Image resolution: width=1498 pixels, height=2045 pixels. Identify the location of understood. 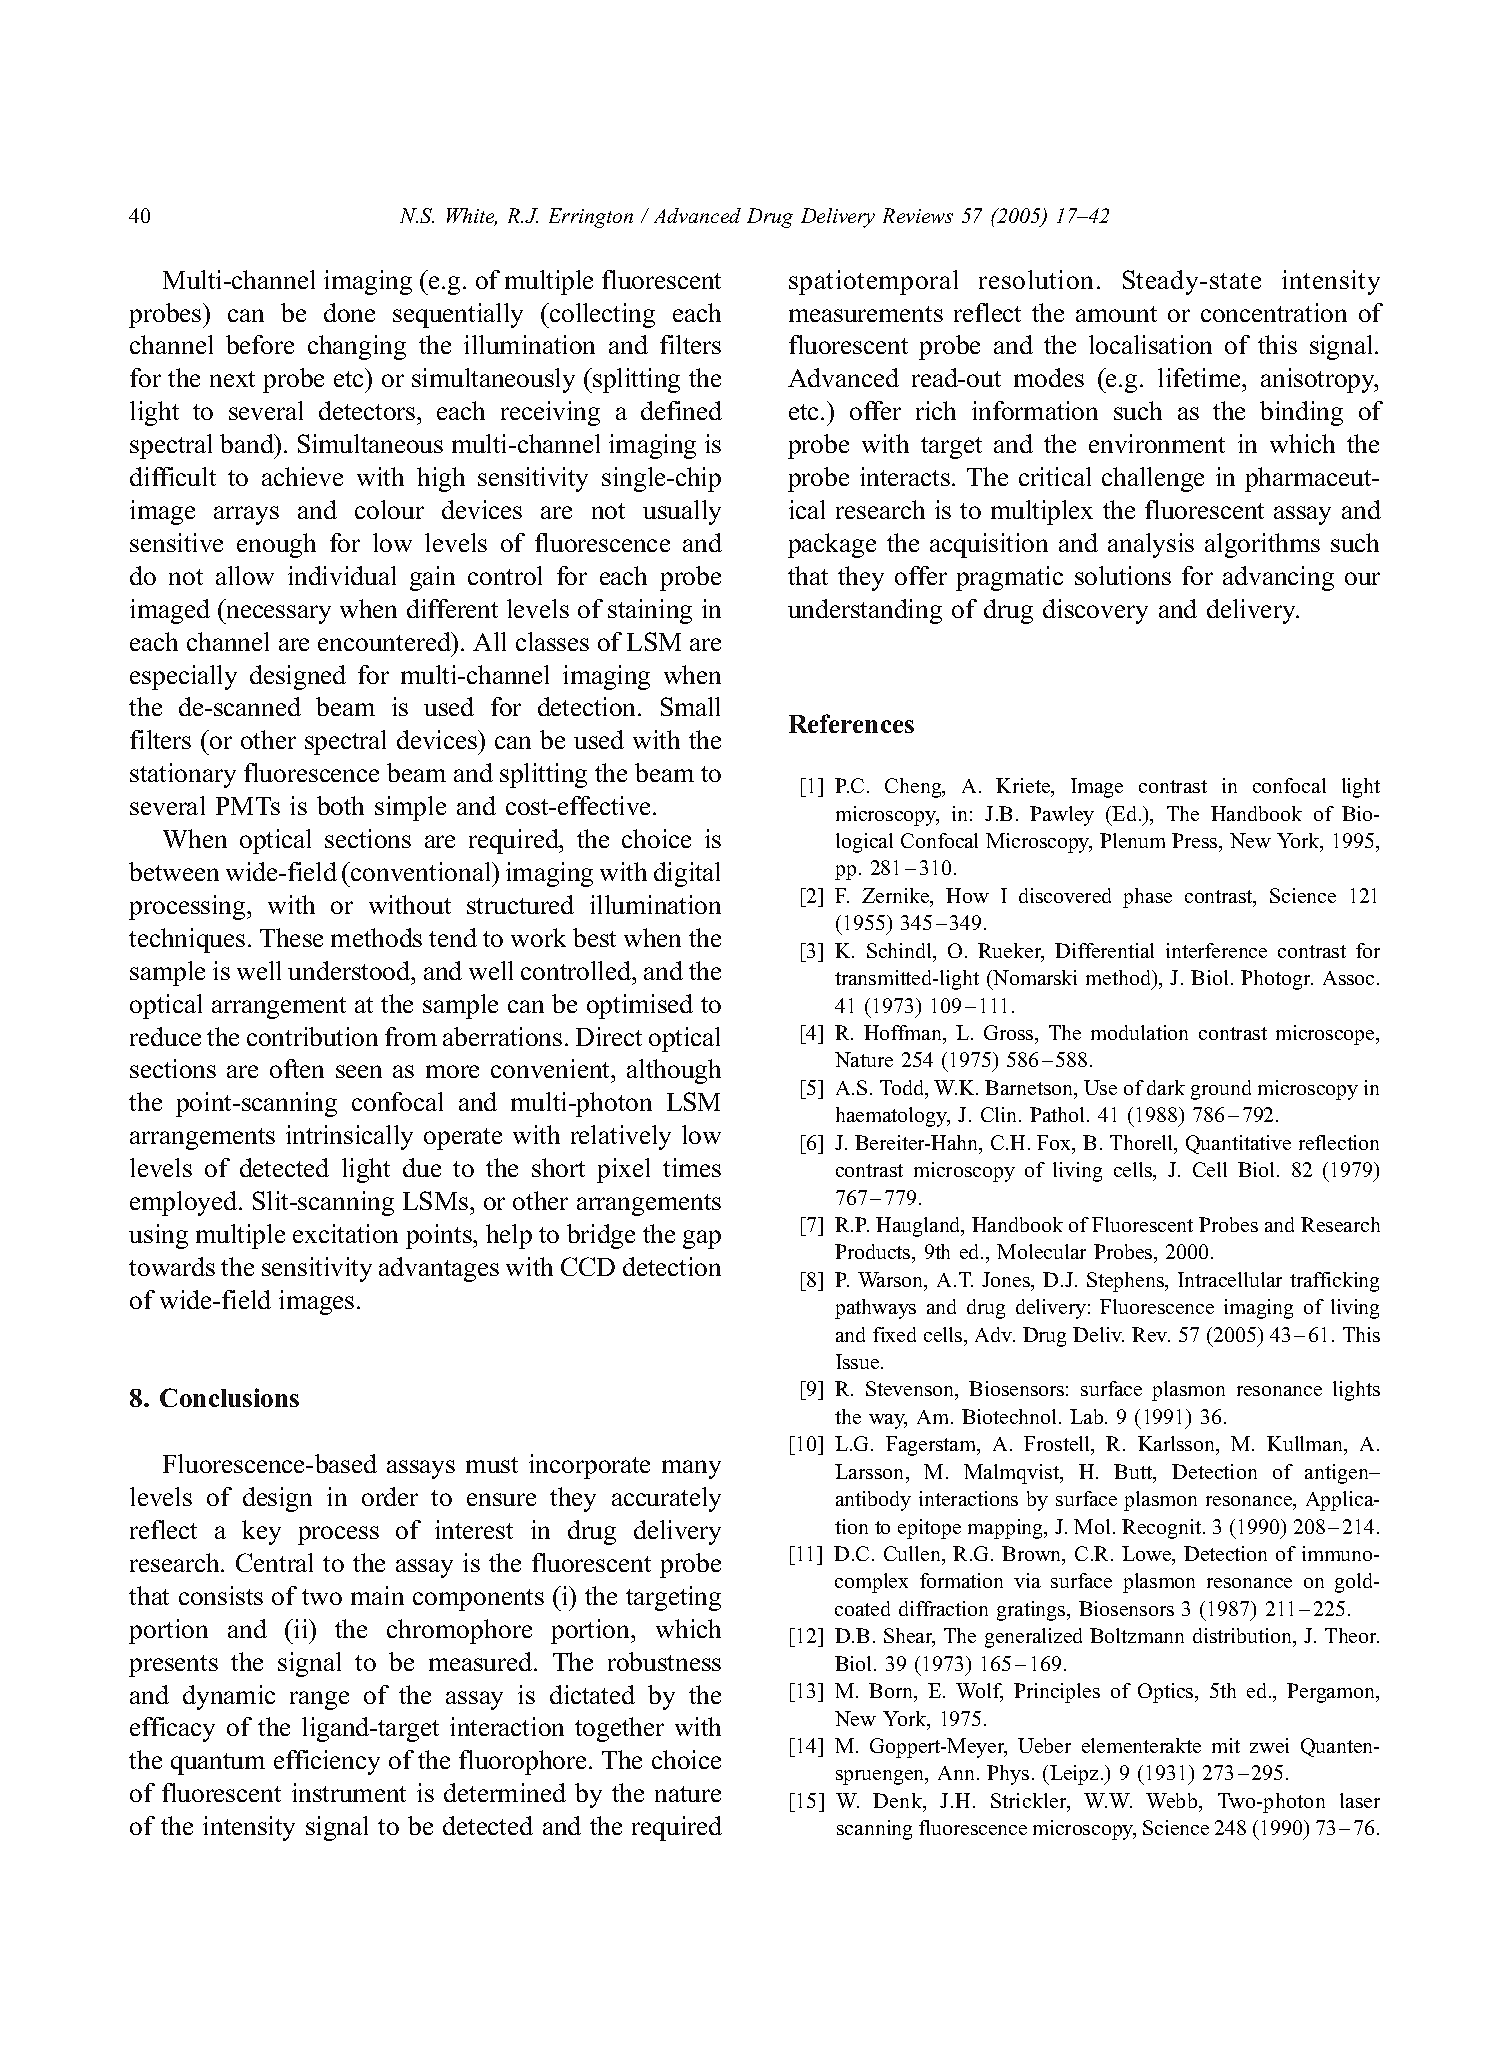
(350, 970).
